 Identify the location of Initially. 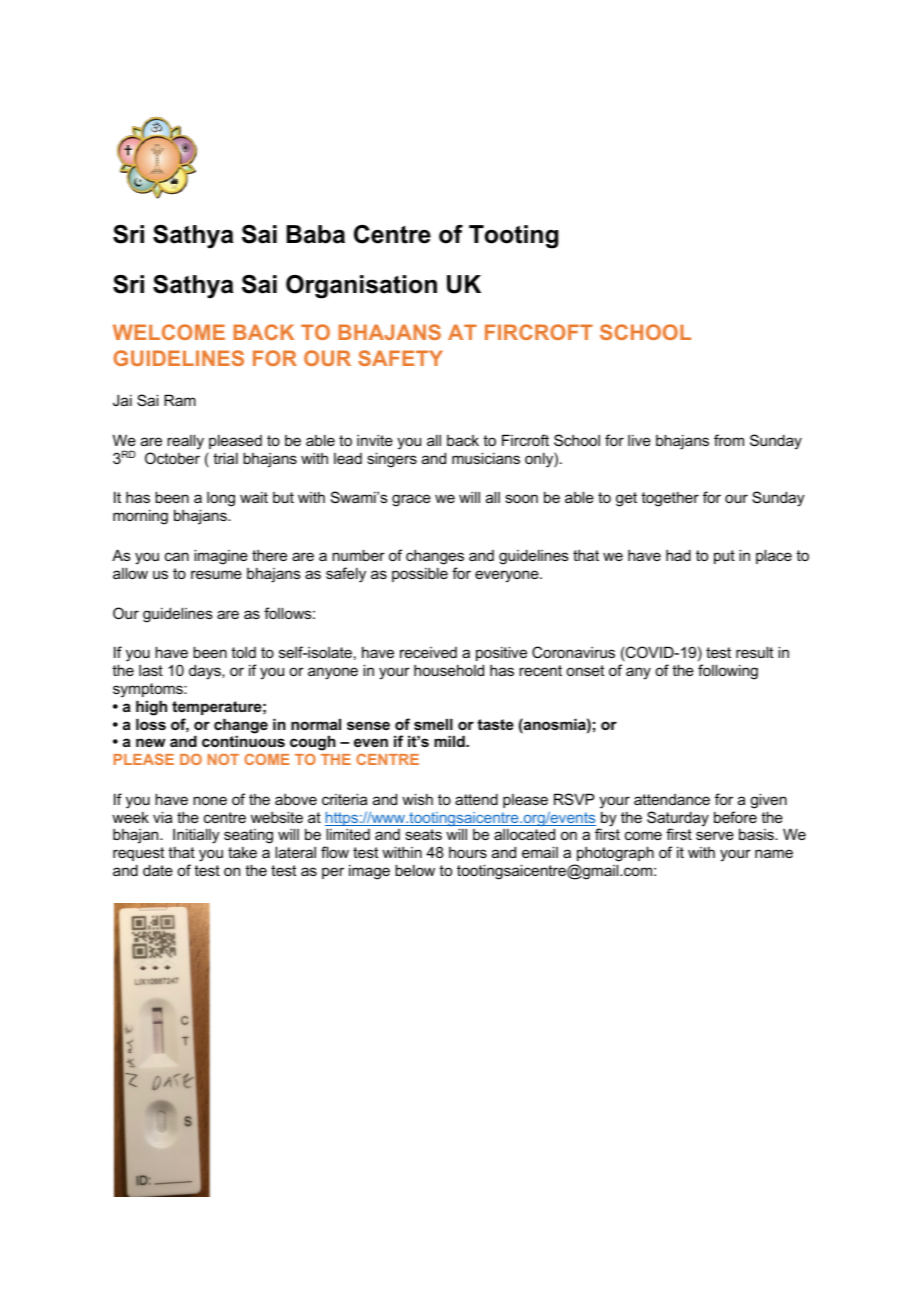
(196, 837).
